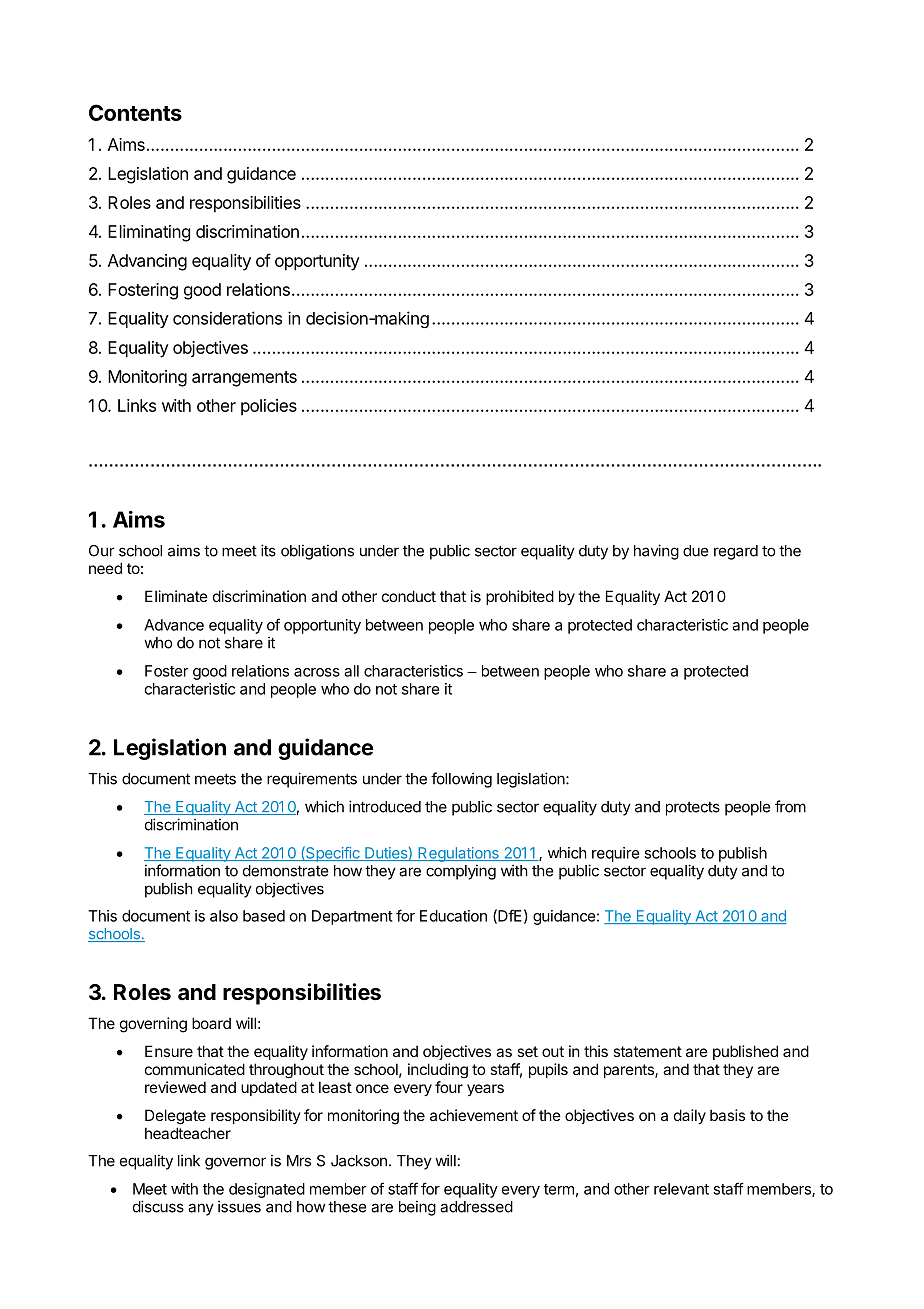  I want to click on protects, so click(693, 809).
